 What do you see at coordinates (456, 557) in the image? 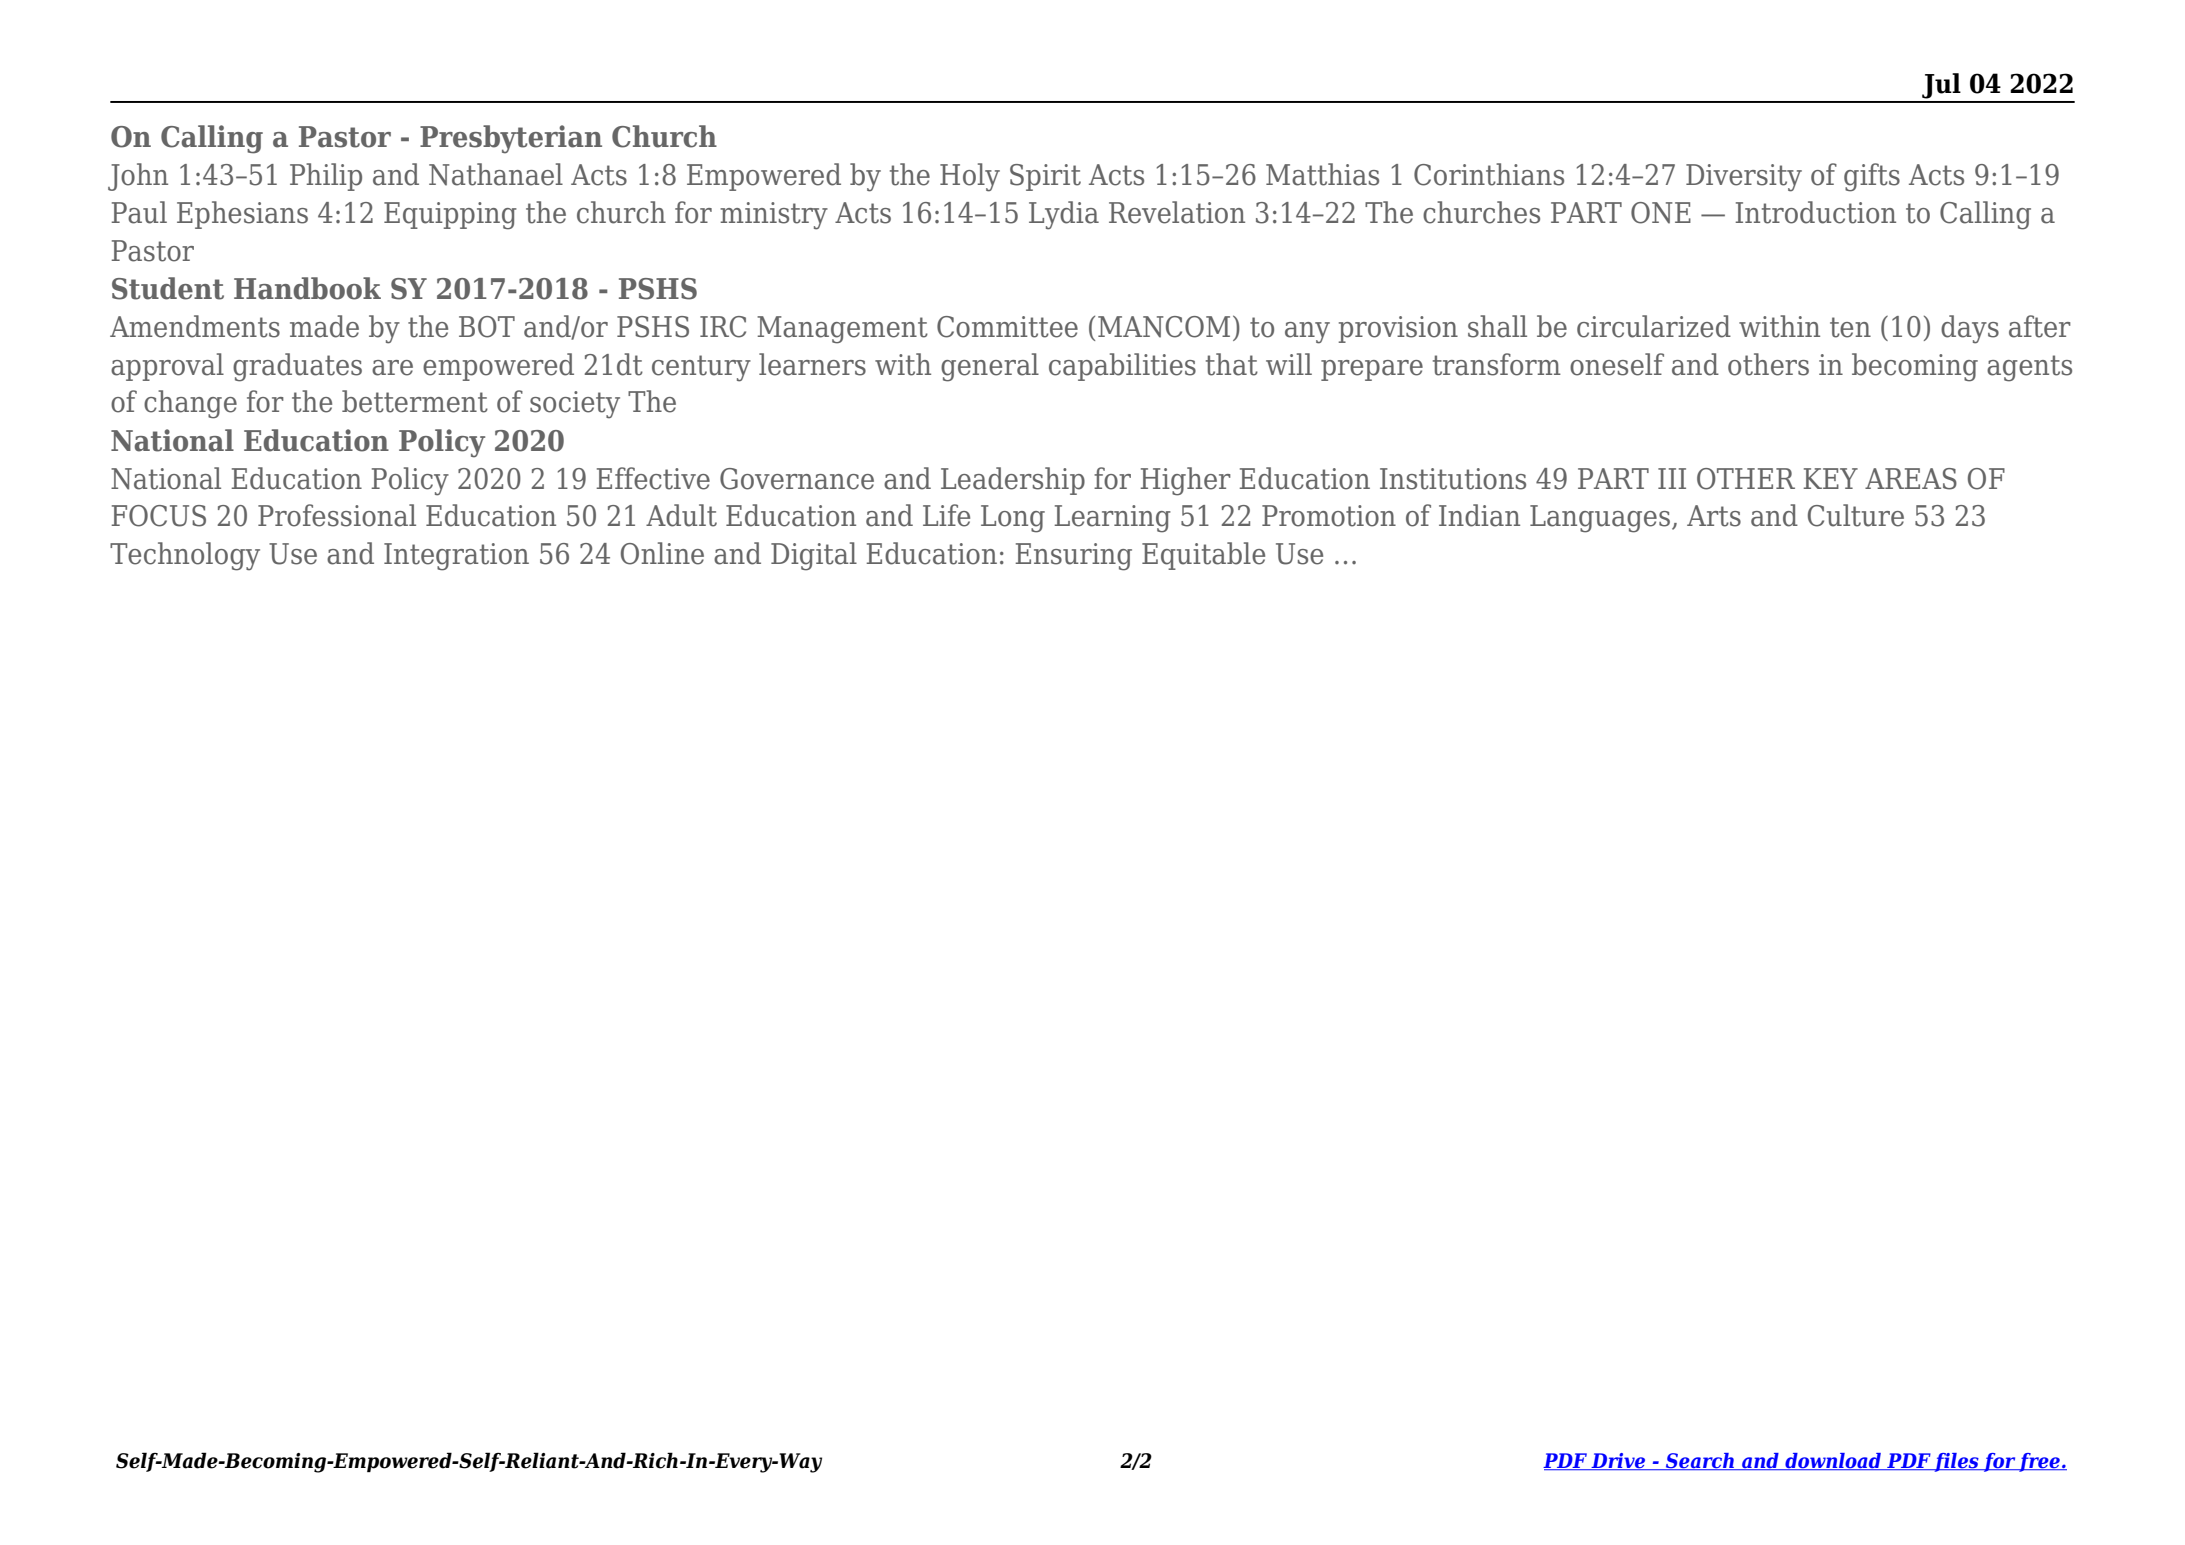
I see `Integration` at bounding box center [456, 557].
